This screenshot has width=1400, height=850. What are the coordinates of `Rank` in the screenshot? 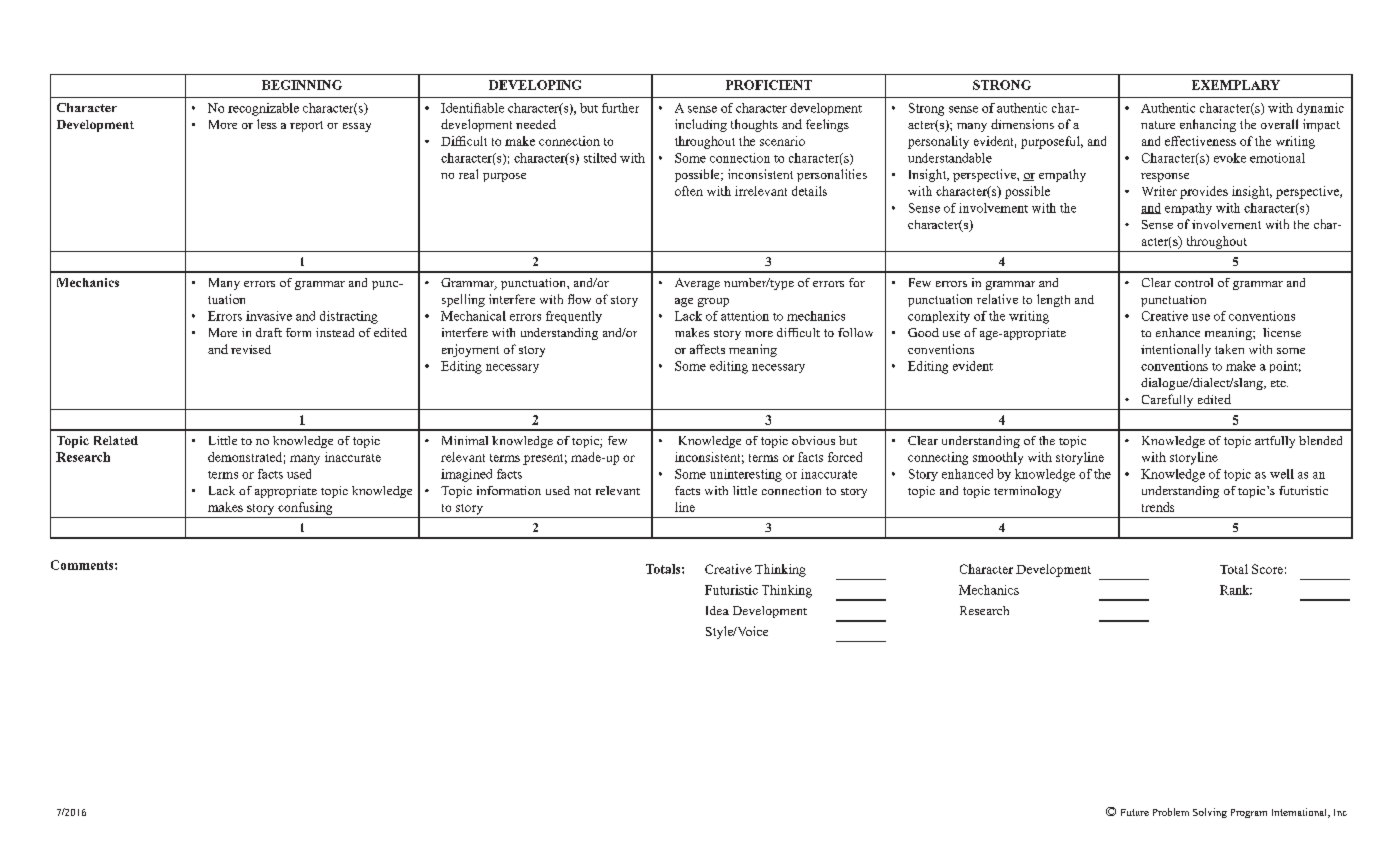 It's located at (1236, 590).
